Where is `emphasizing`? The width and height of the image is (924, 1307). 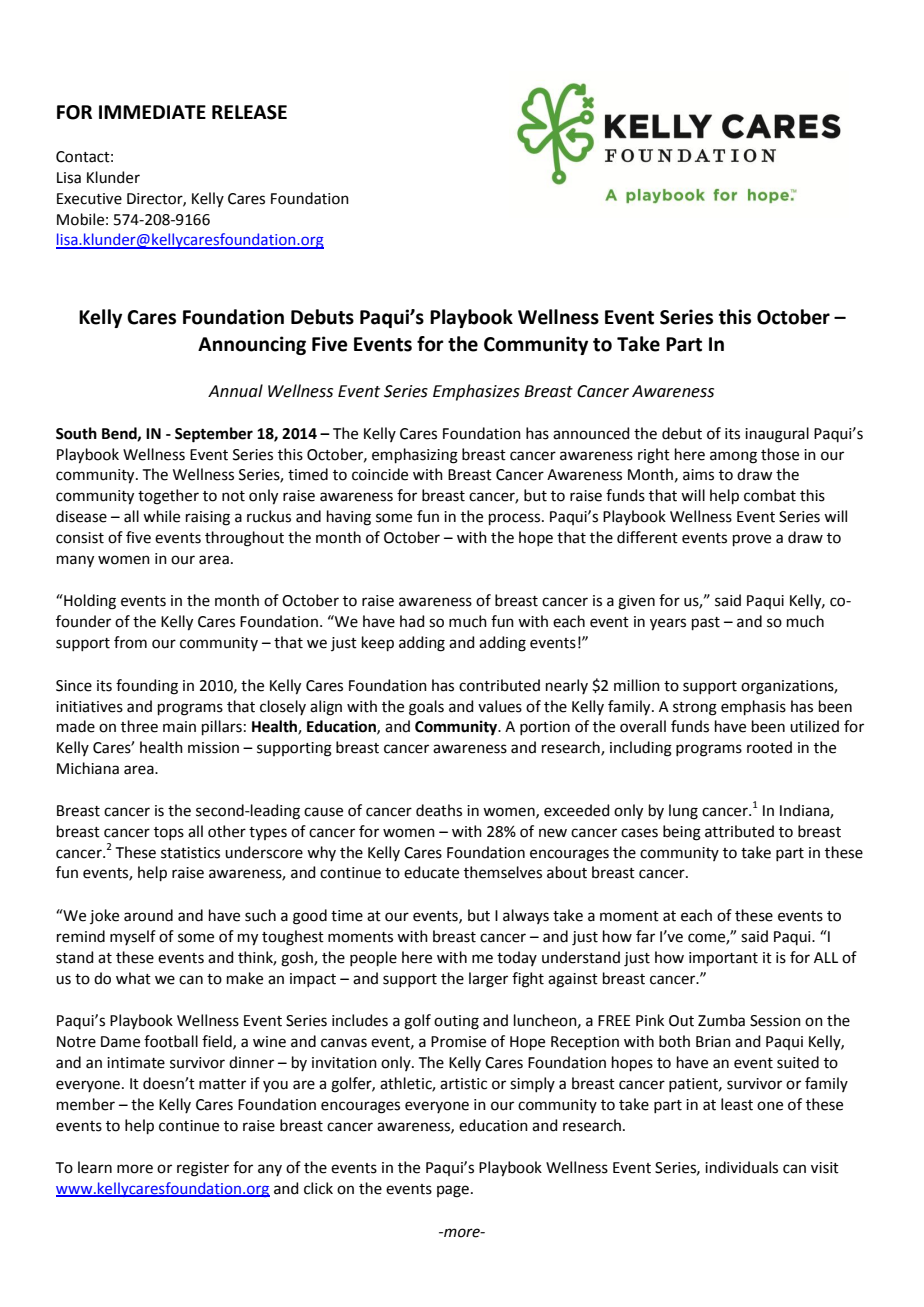
emphasizing is located at coordinates (415, 456).
